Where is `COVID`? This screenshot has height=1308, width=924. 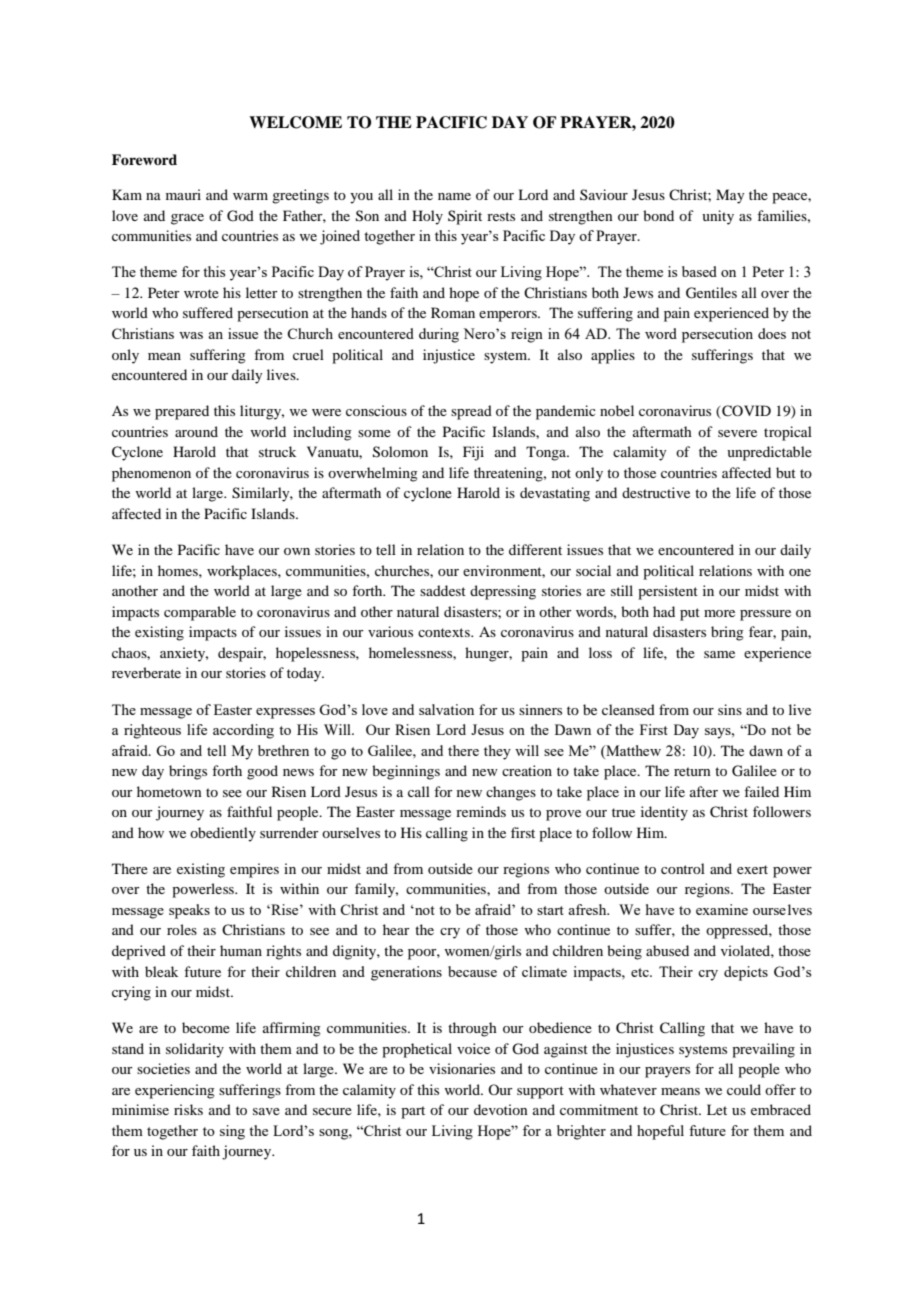
COVID is located at coordinates (745, 412).
